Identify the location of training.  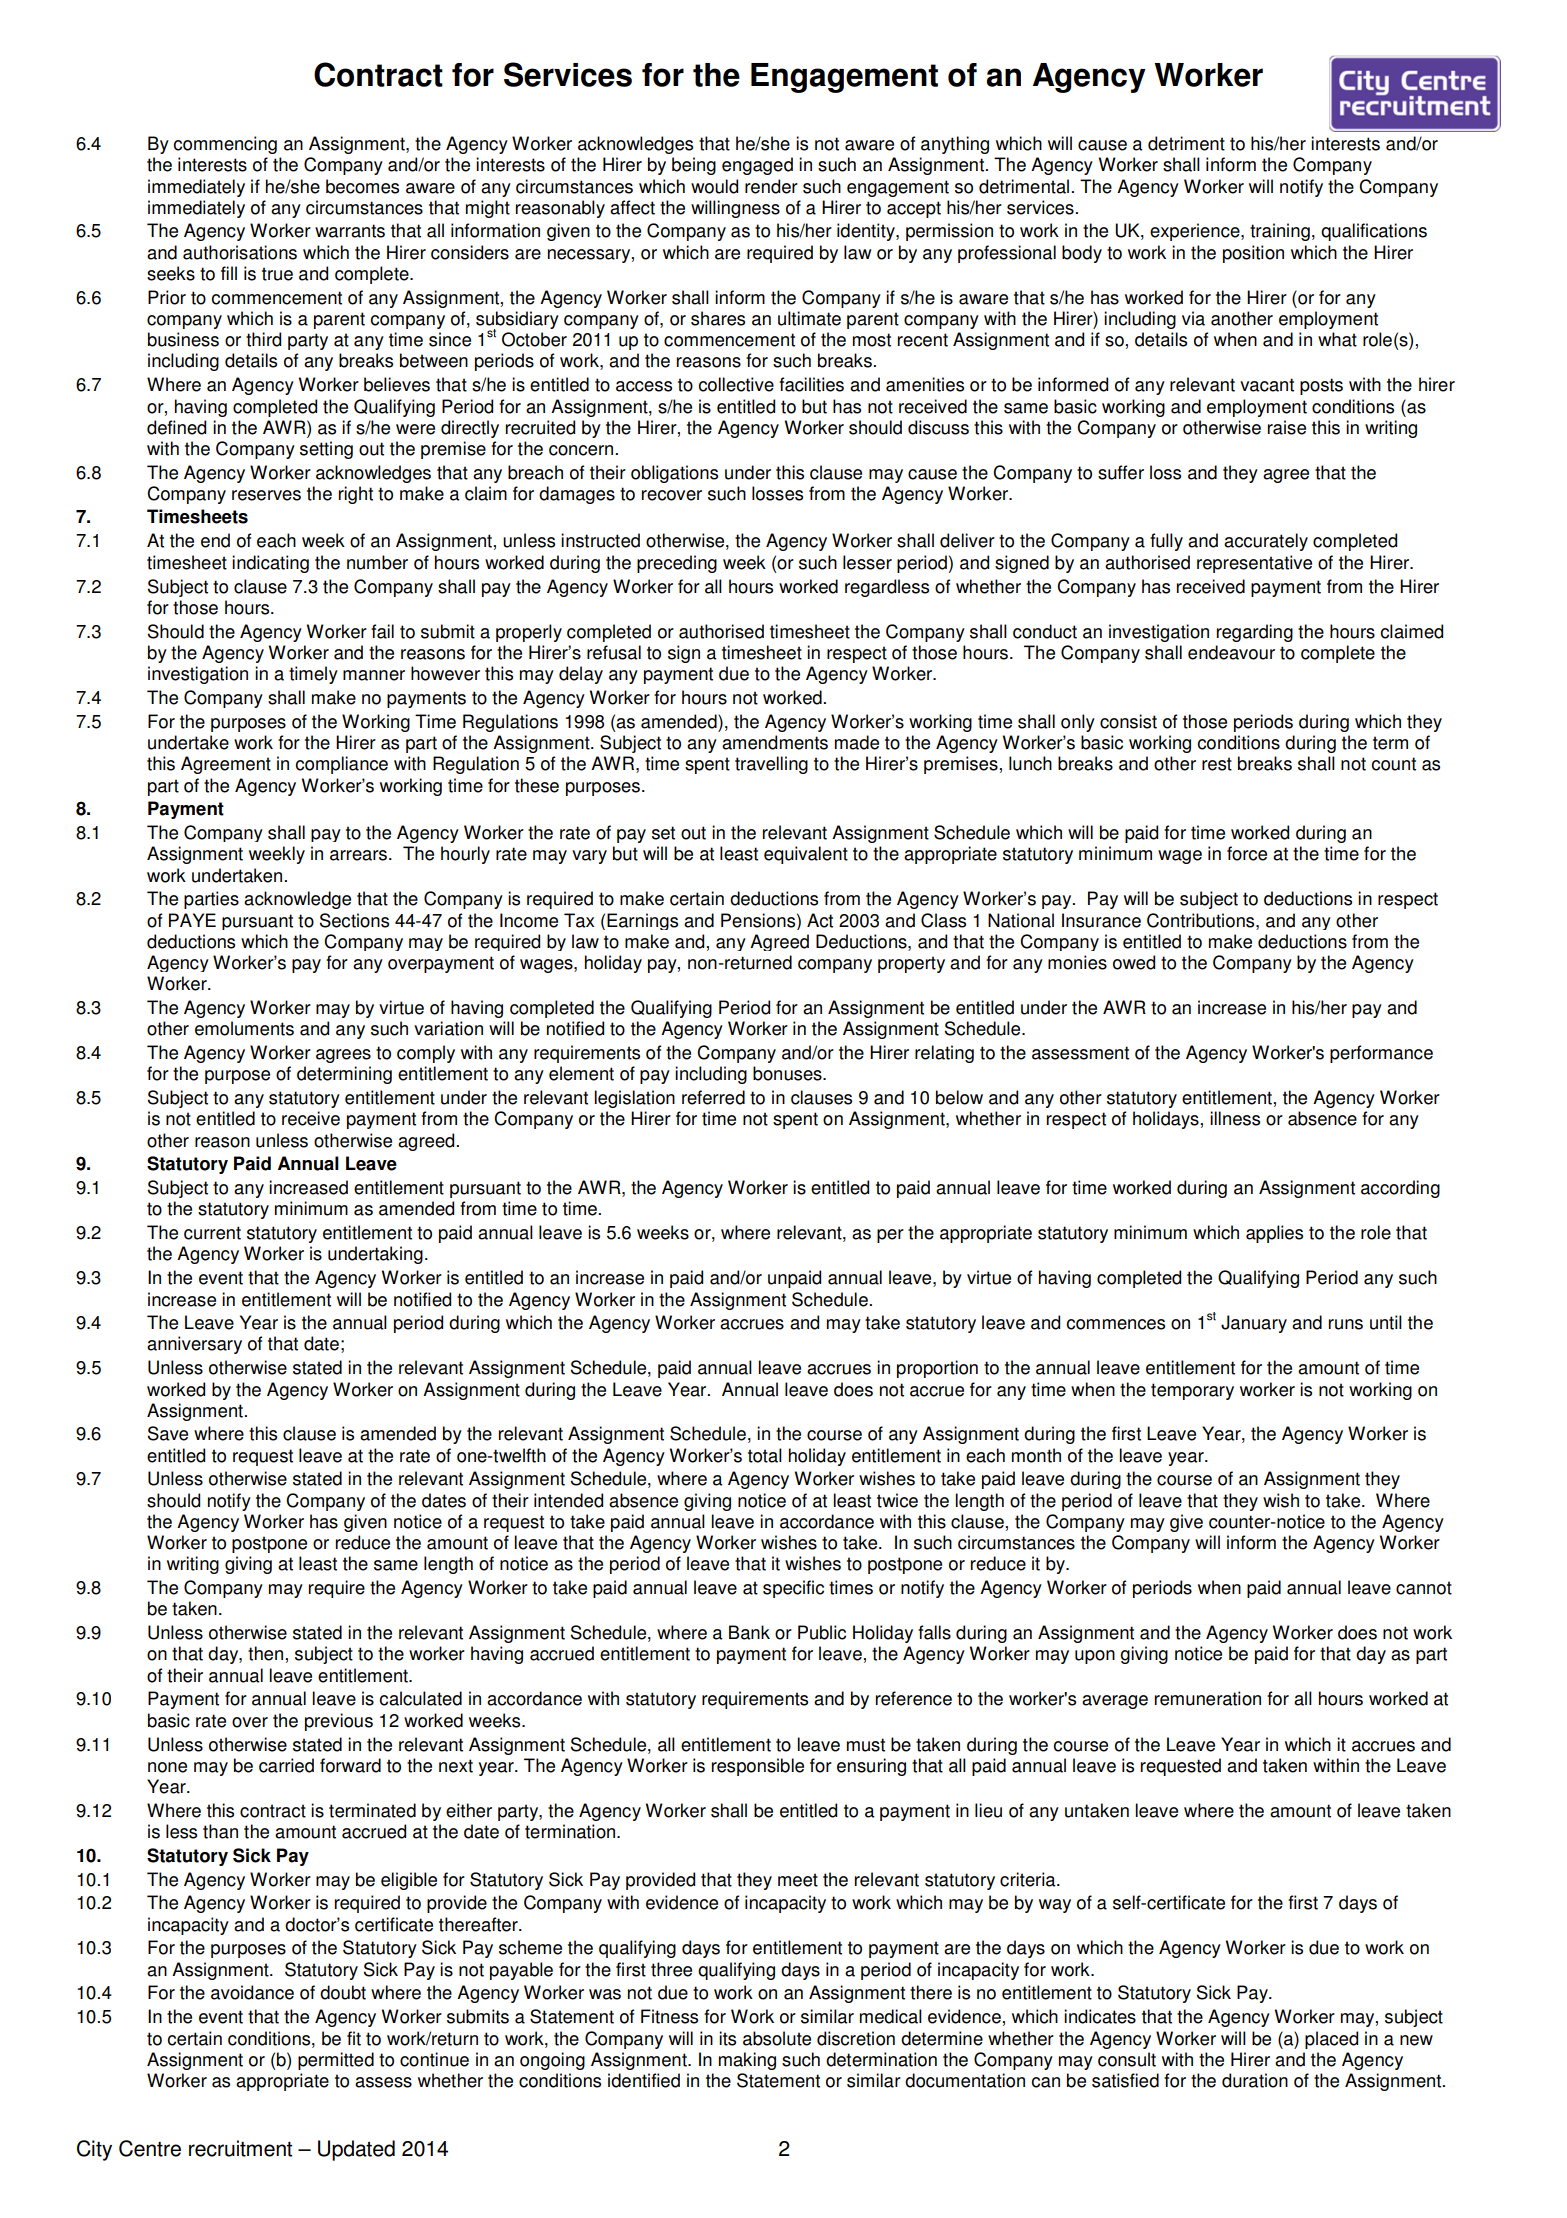
(1280, 232).
